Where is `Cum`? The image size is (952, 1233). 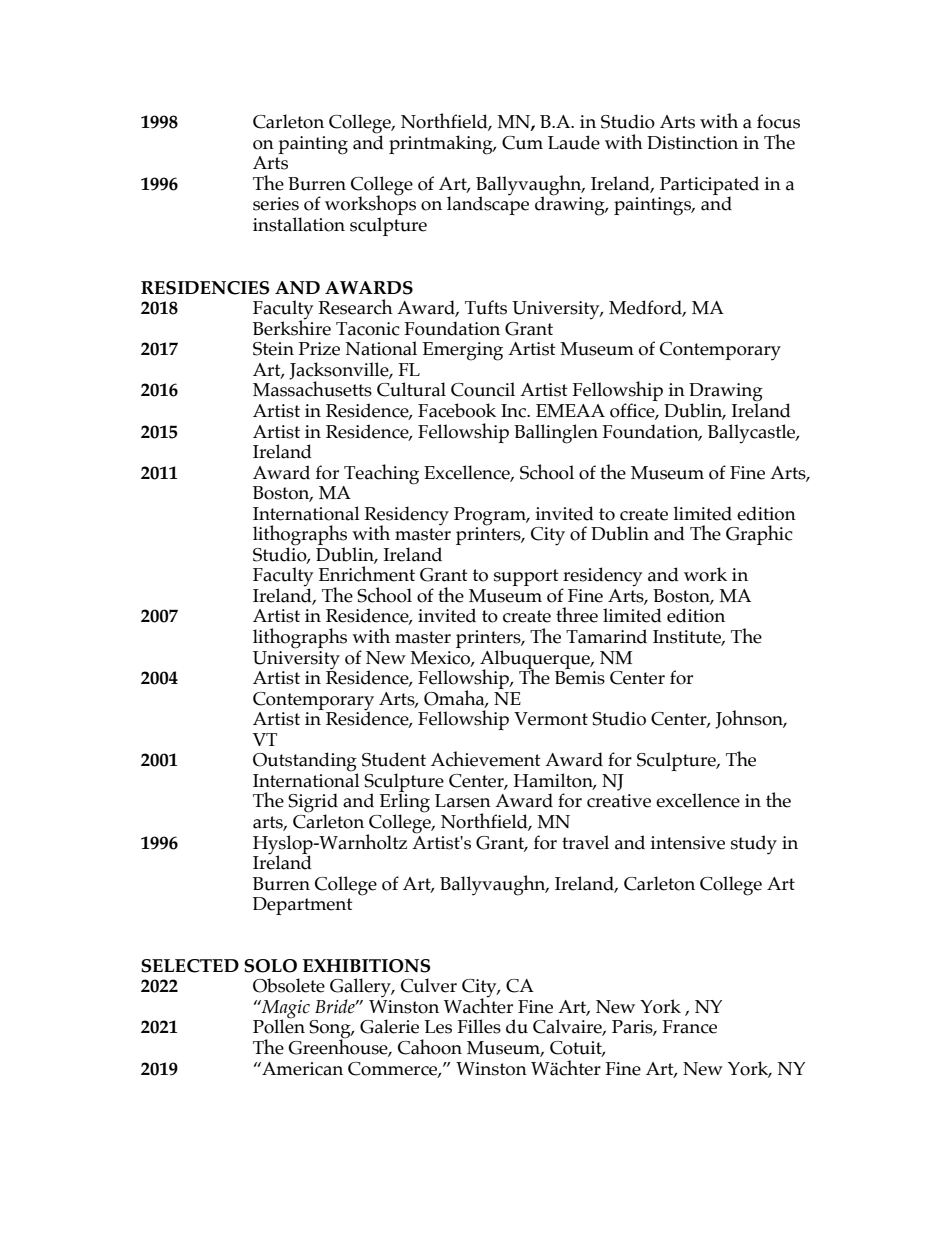 Cum is located at coordinates (522, 143).
